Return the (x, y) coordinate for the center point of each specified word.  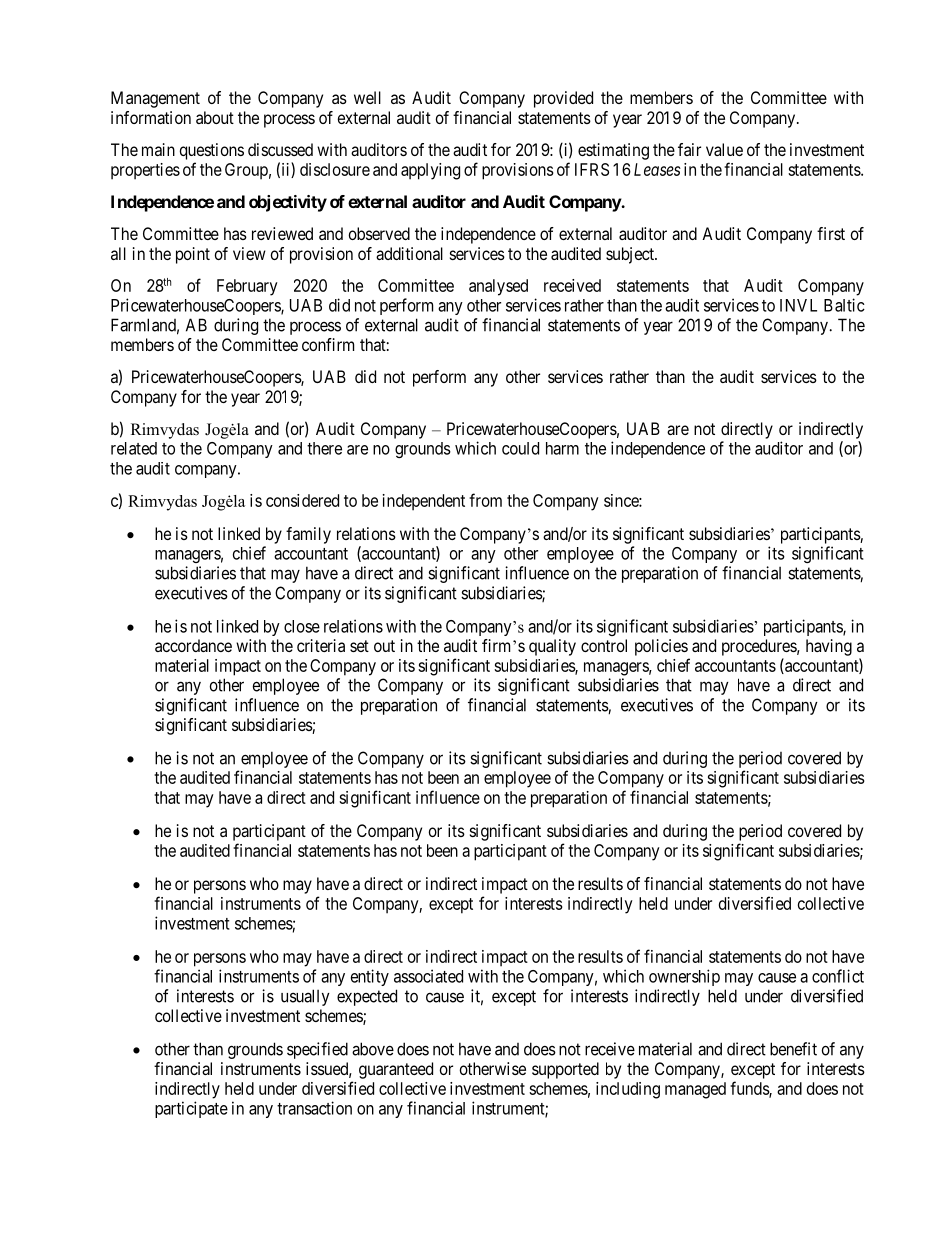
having (829, 647)
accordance (193, 645)
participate (191, 1109)
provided (563, 99)
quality (552, 647)
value (724, 149)
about (215, 117)
